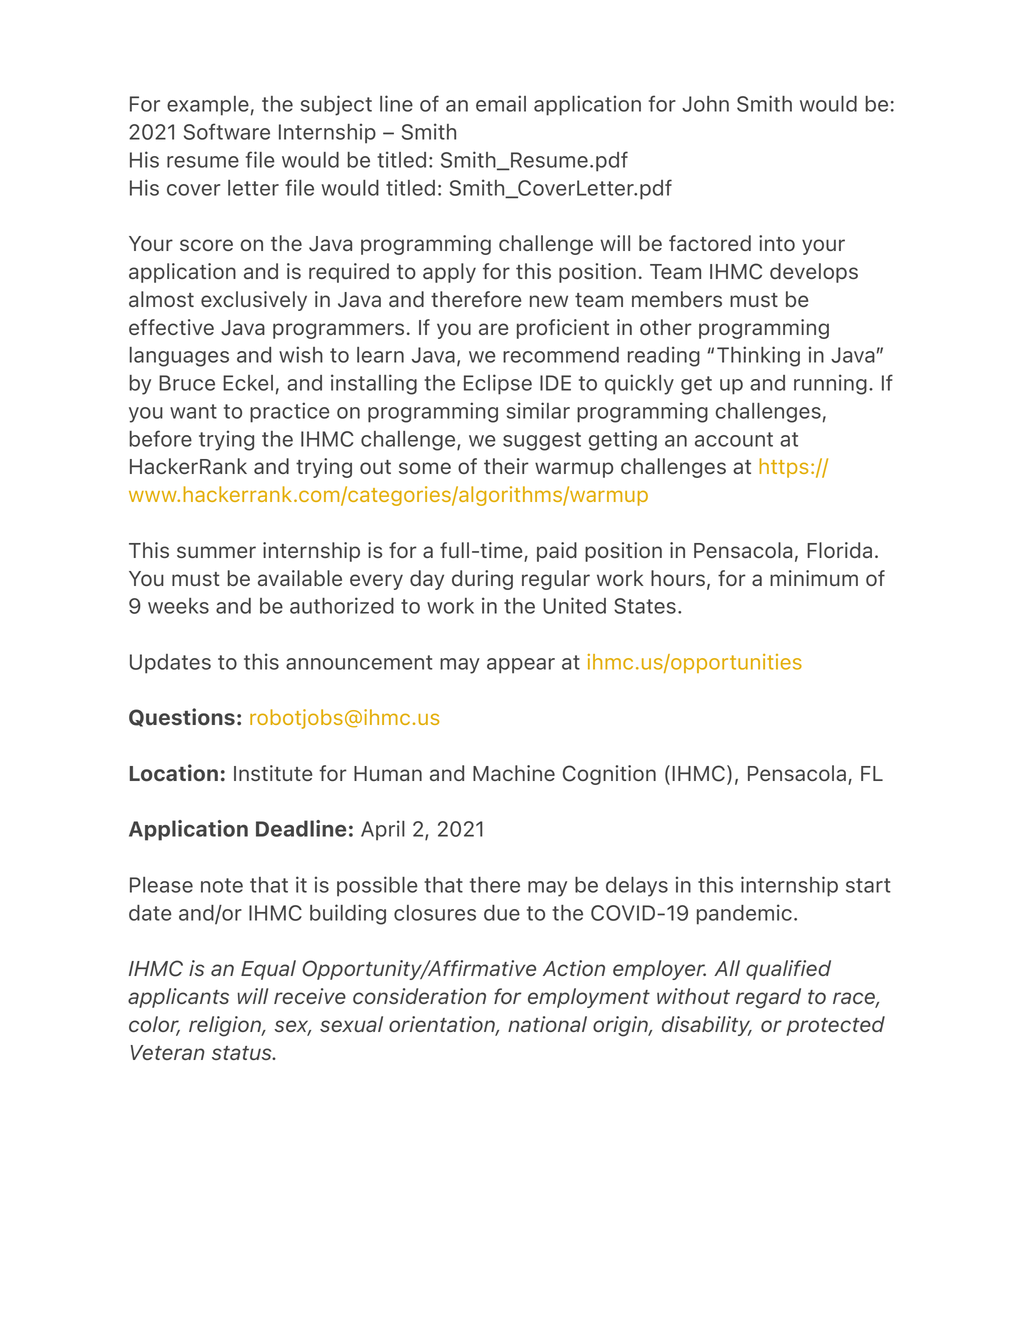 The image size is (1024, 1325). I want to click on due, so click(502, 913).
